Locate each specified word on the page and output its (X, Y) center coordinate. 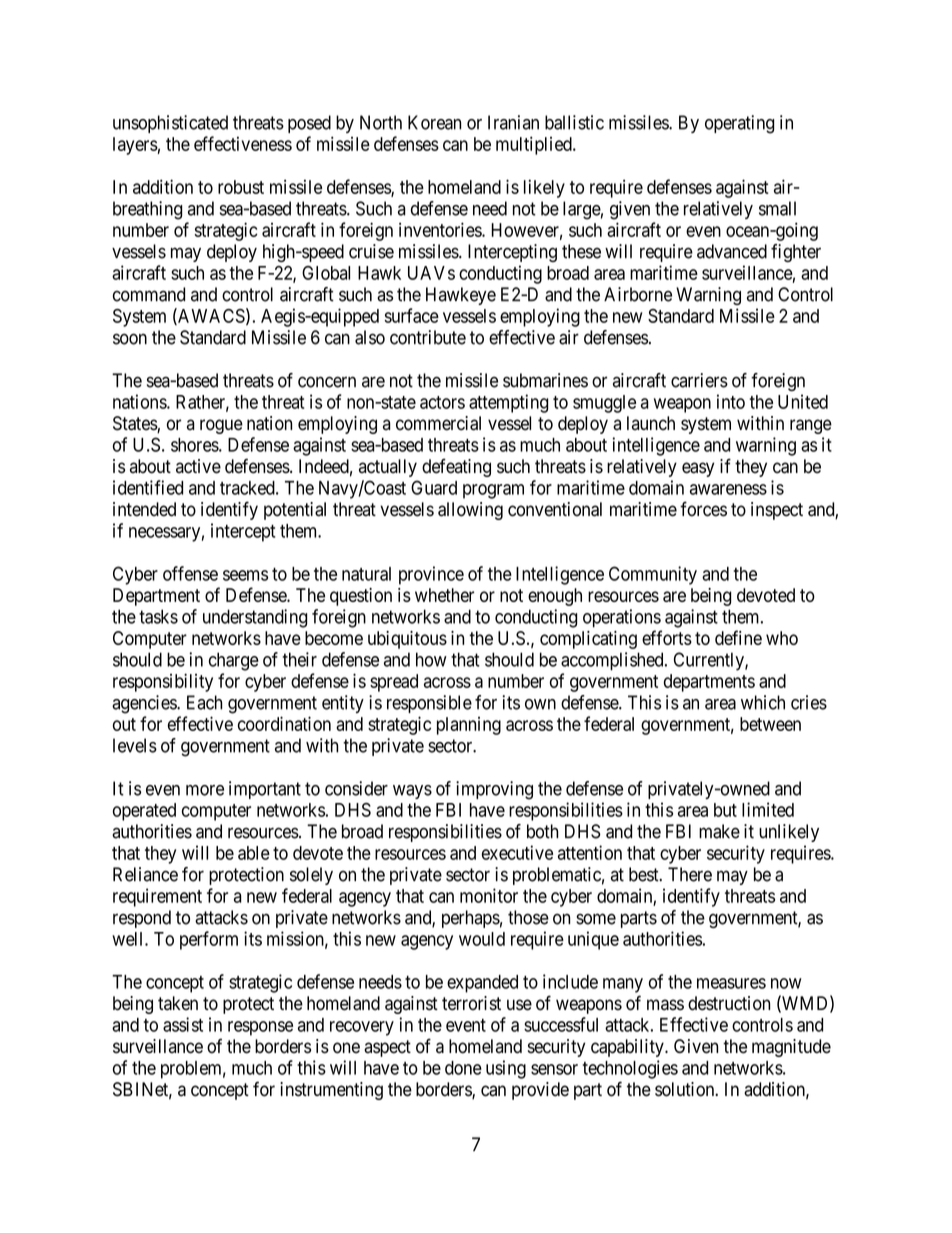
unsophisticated (170, 124)
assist (183, 1024)
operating (739, 124)
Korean (434, 122)
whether (444, 595)
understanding (255, 618)
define (738, 637)
